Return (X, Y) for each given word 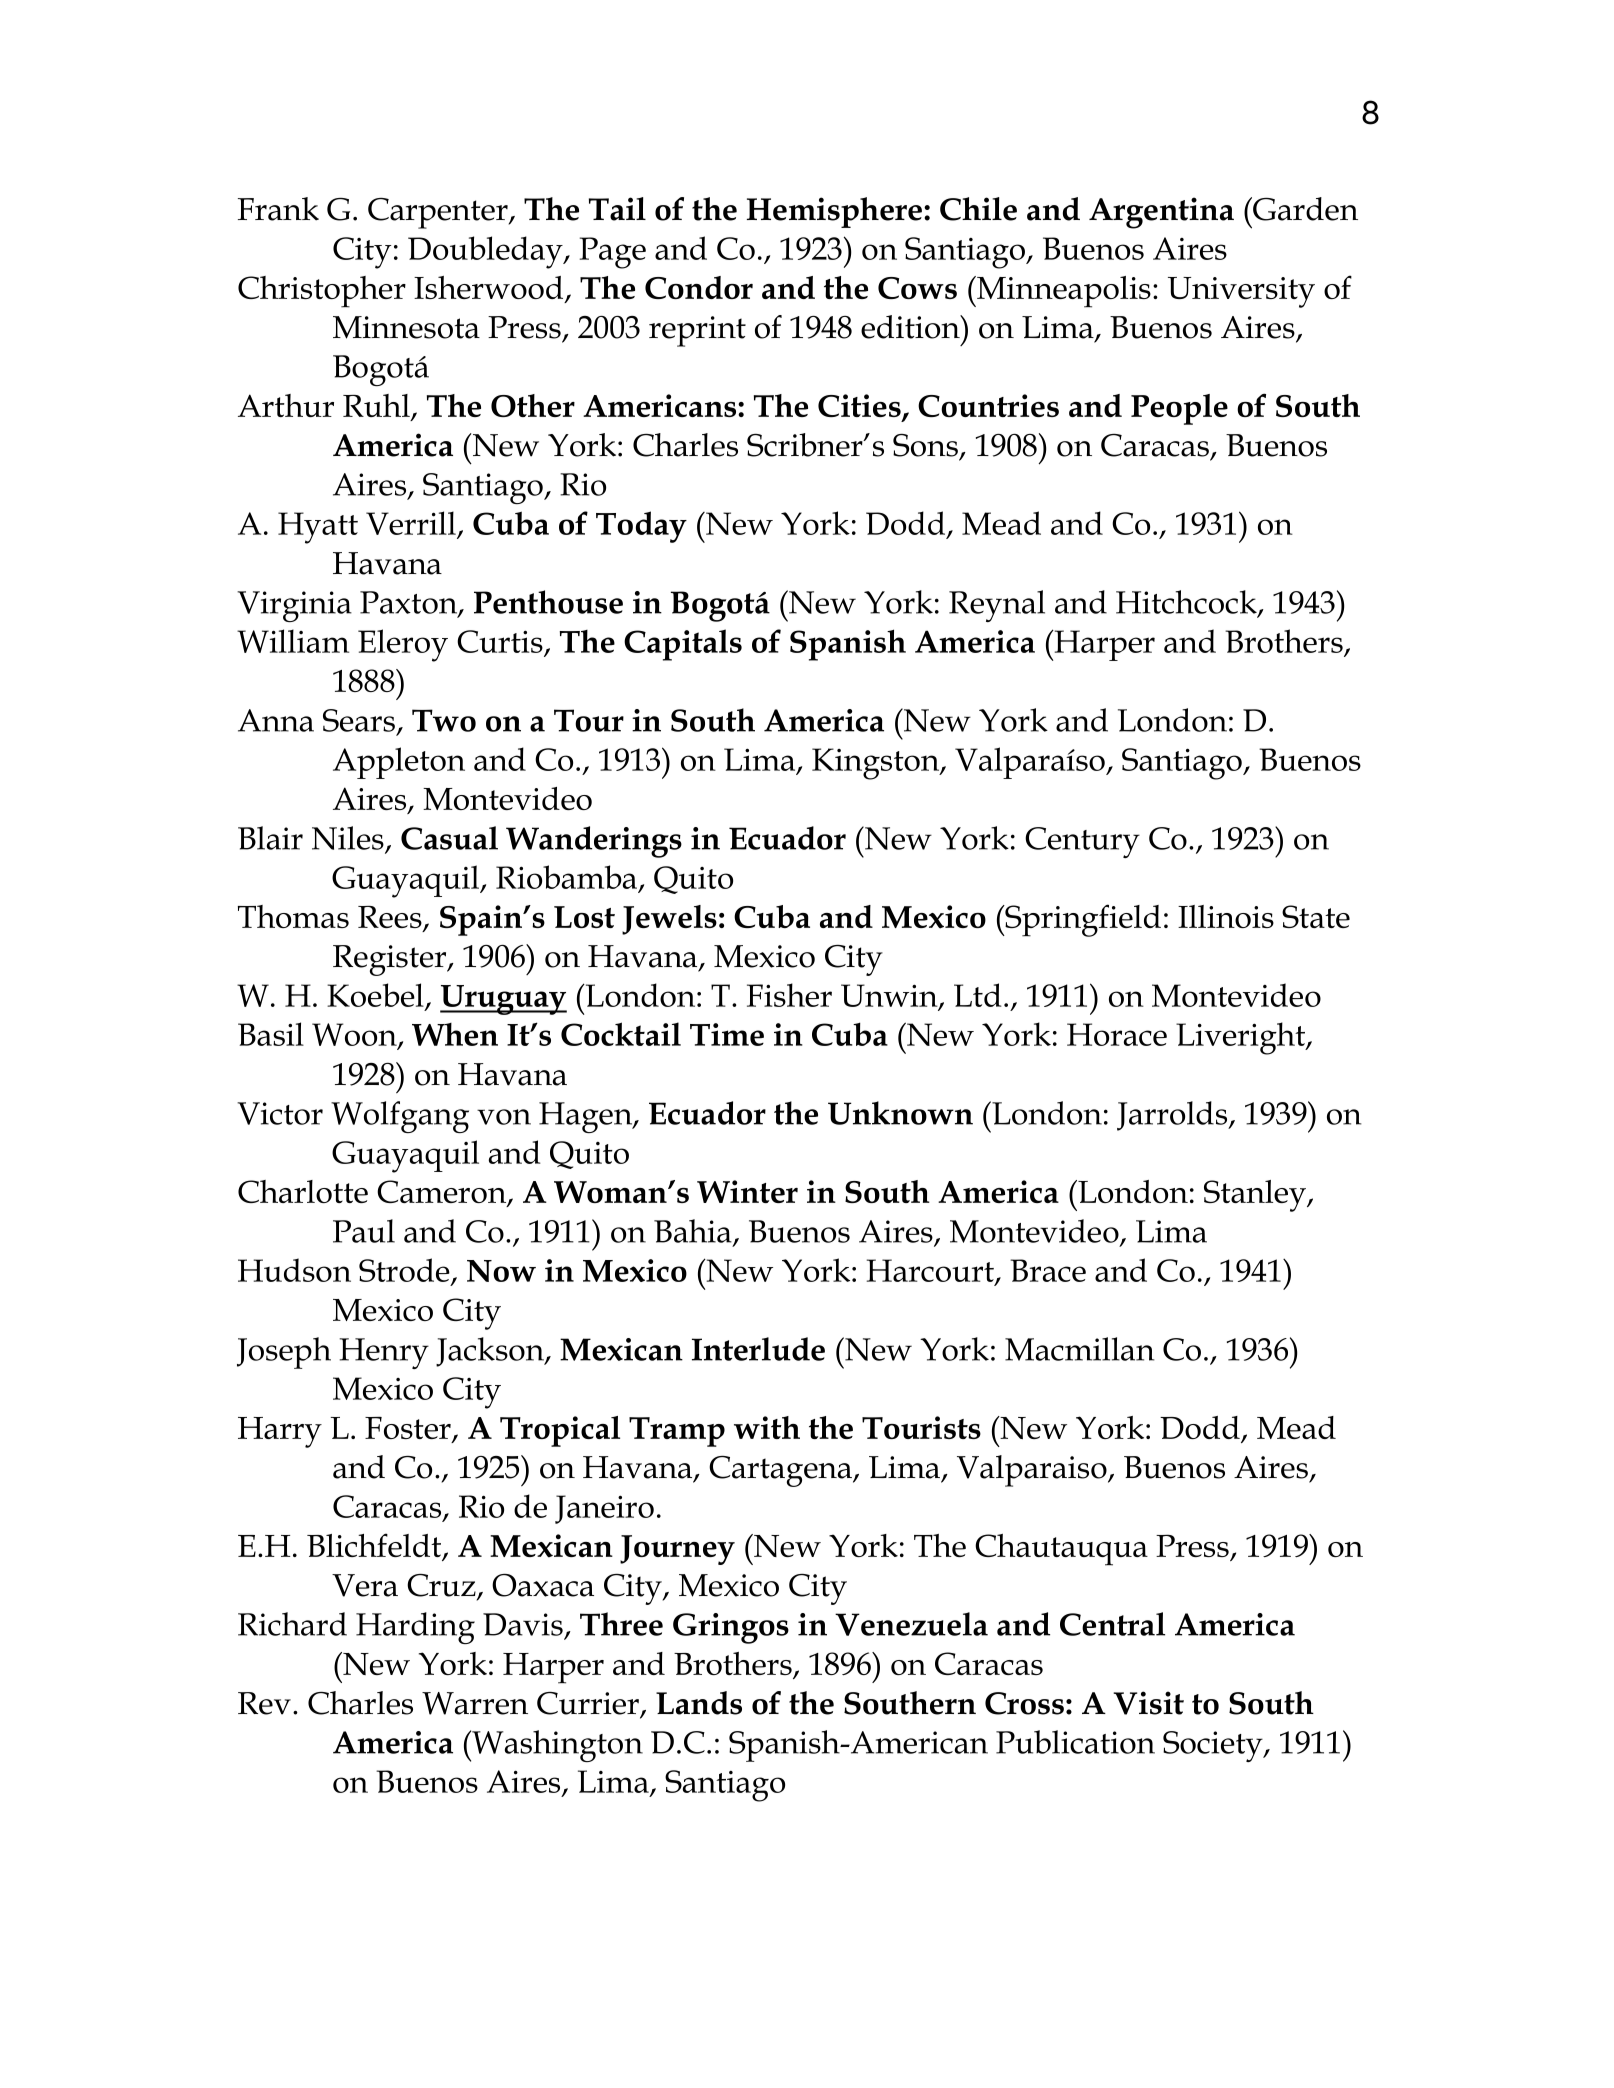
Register (391, 960)
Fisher (789, 995)
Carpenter (439, 213)
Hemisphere (836, 212)
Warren (475, 1703)
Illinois (1226, 916)
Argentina (1161, 213)
